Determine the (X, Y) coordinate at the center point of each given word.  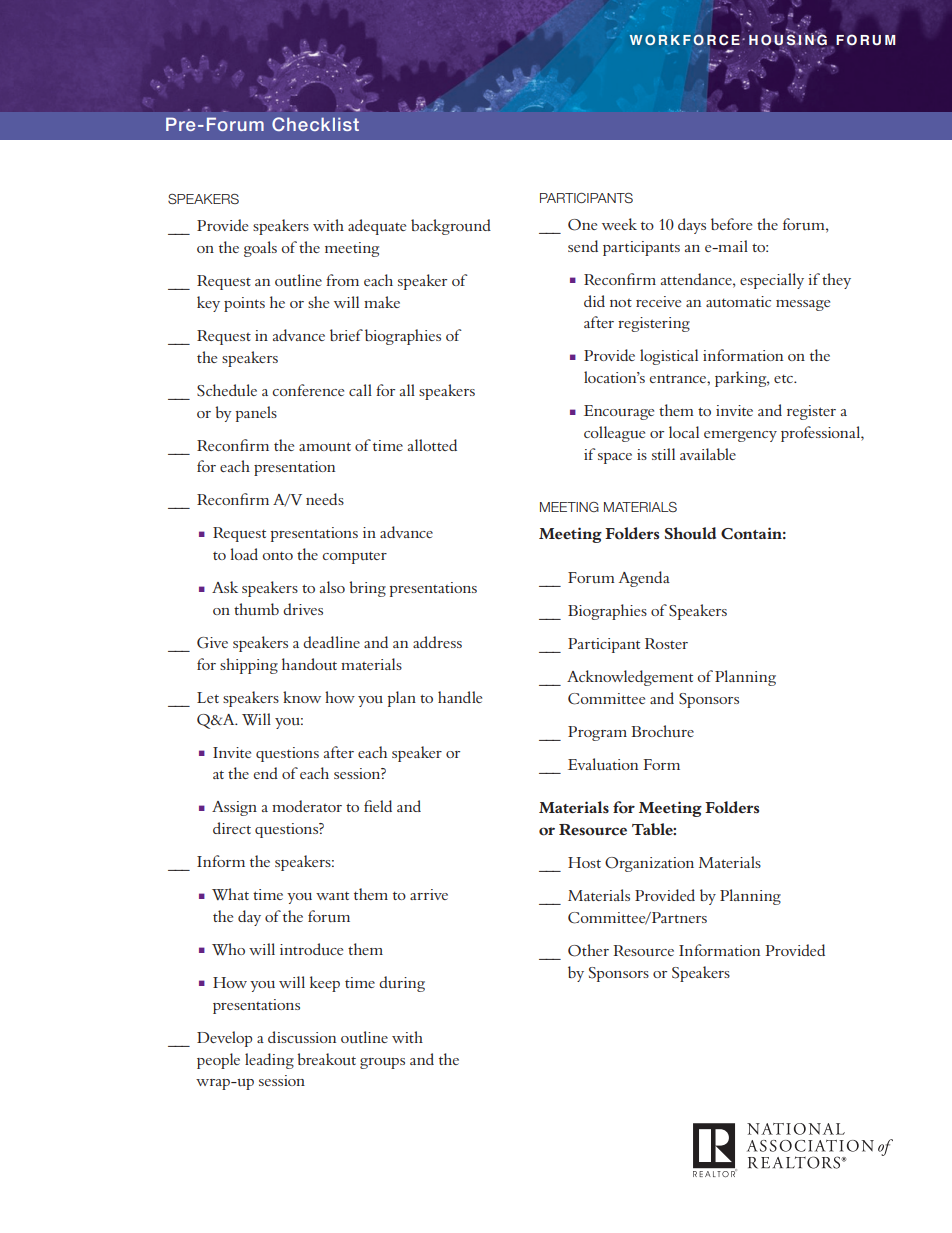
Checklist (315, 124)
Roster (666, 643)
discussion (302, 1037)
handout (309, 664)
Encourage (619, 412)
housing (788, 39)
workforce (685, 40)
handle (460, 697)
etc (785, 378)
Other (588, 950)
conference (308, 390)
